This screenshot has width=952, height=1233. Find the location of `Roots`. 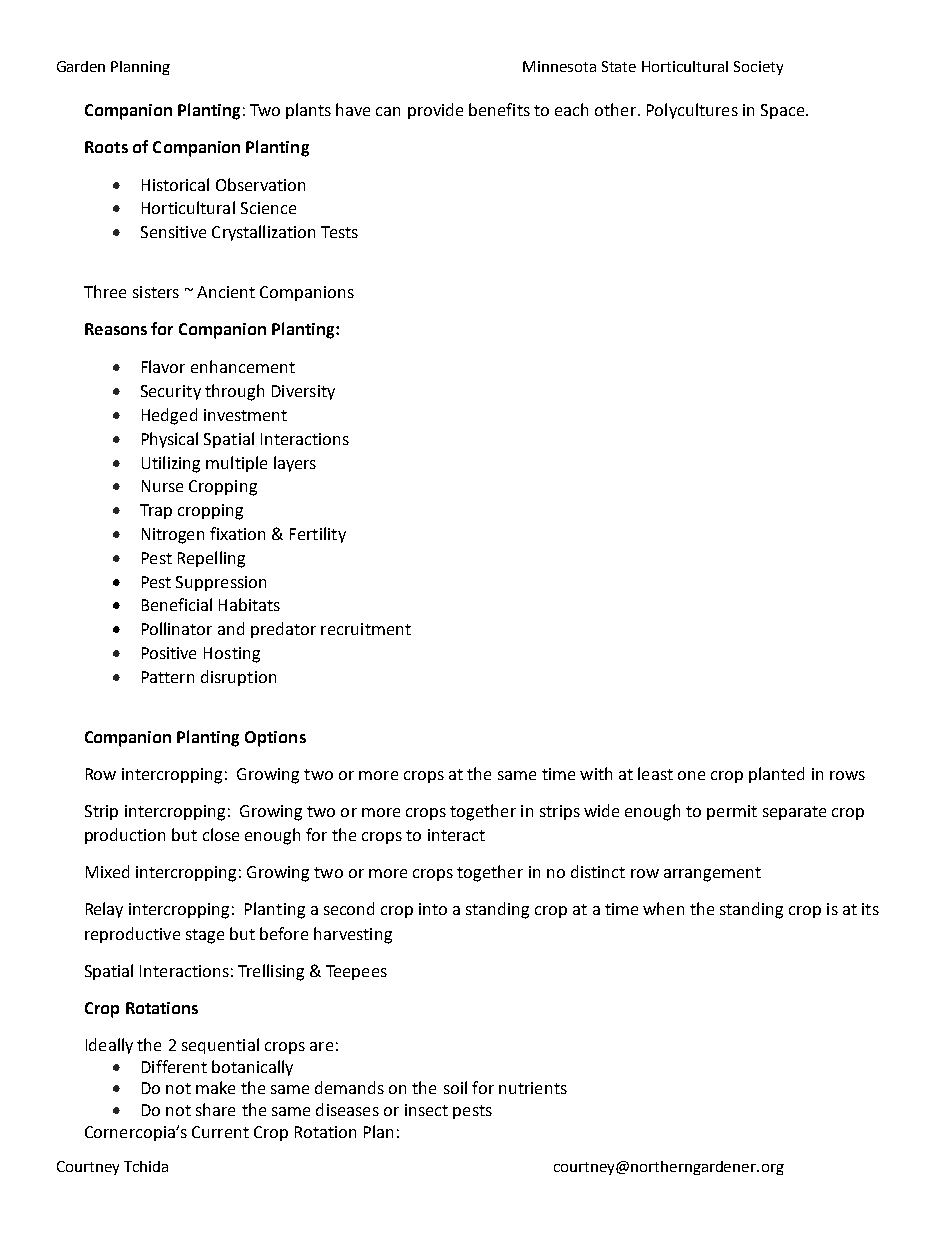

Roots is located at coordinates (106, 147).
